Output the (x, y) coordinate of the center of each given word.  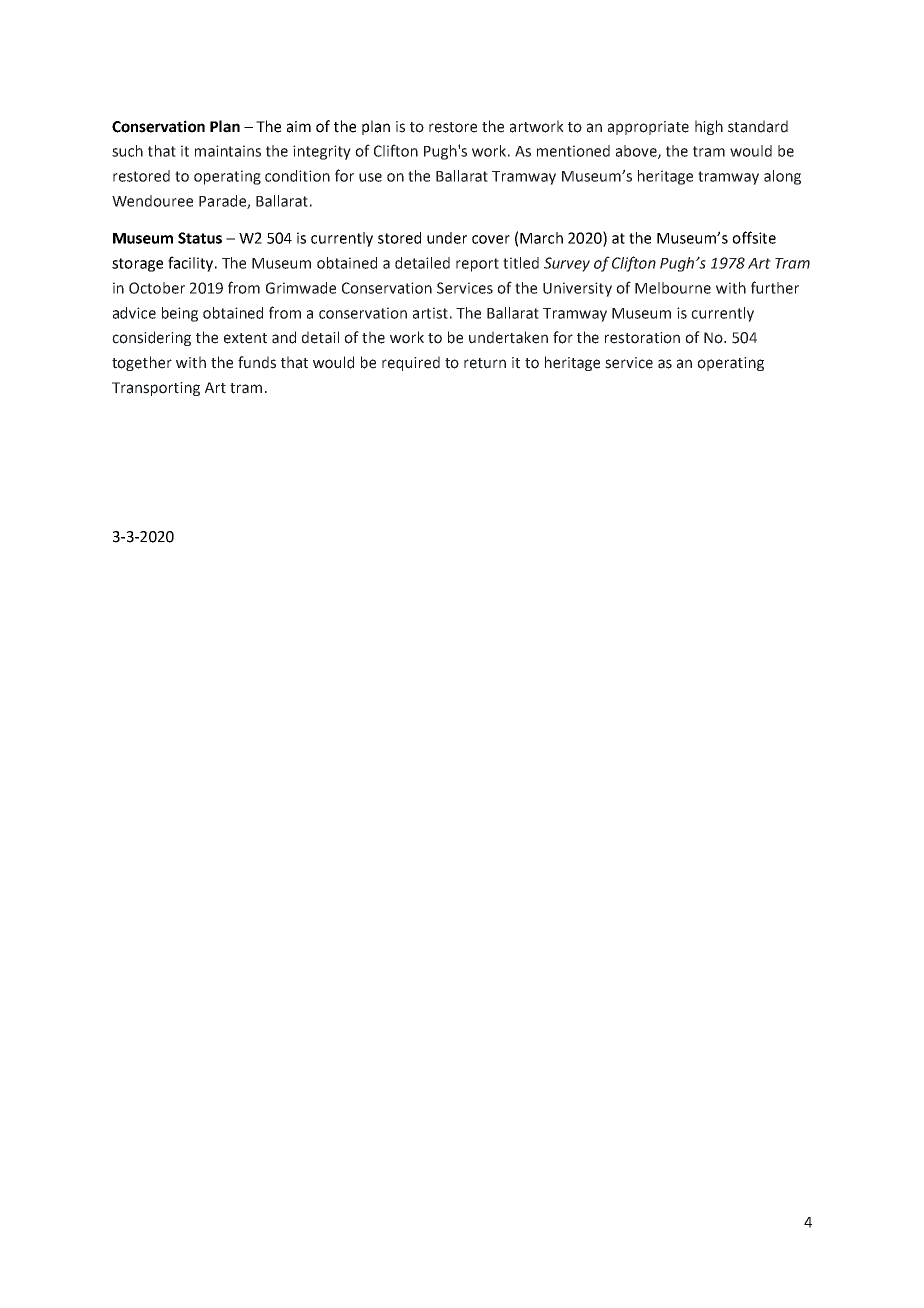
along (782, 177)
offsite (754, 237)
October (157, 288)
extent (245, 338)
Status (200, 238)
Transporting (156, 389)
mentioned (573, 151)
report (477, 265)
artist (430, 313)
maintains (228, 151)
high (709, 127)
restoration (642, 338)
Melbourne (673, 288)
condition (297, 176)
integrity (322, 152)
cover (491, 239)
